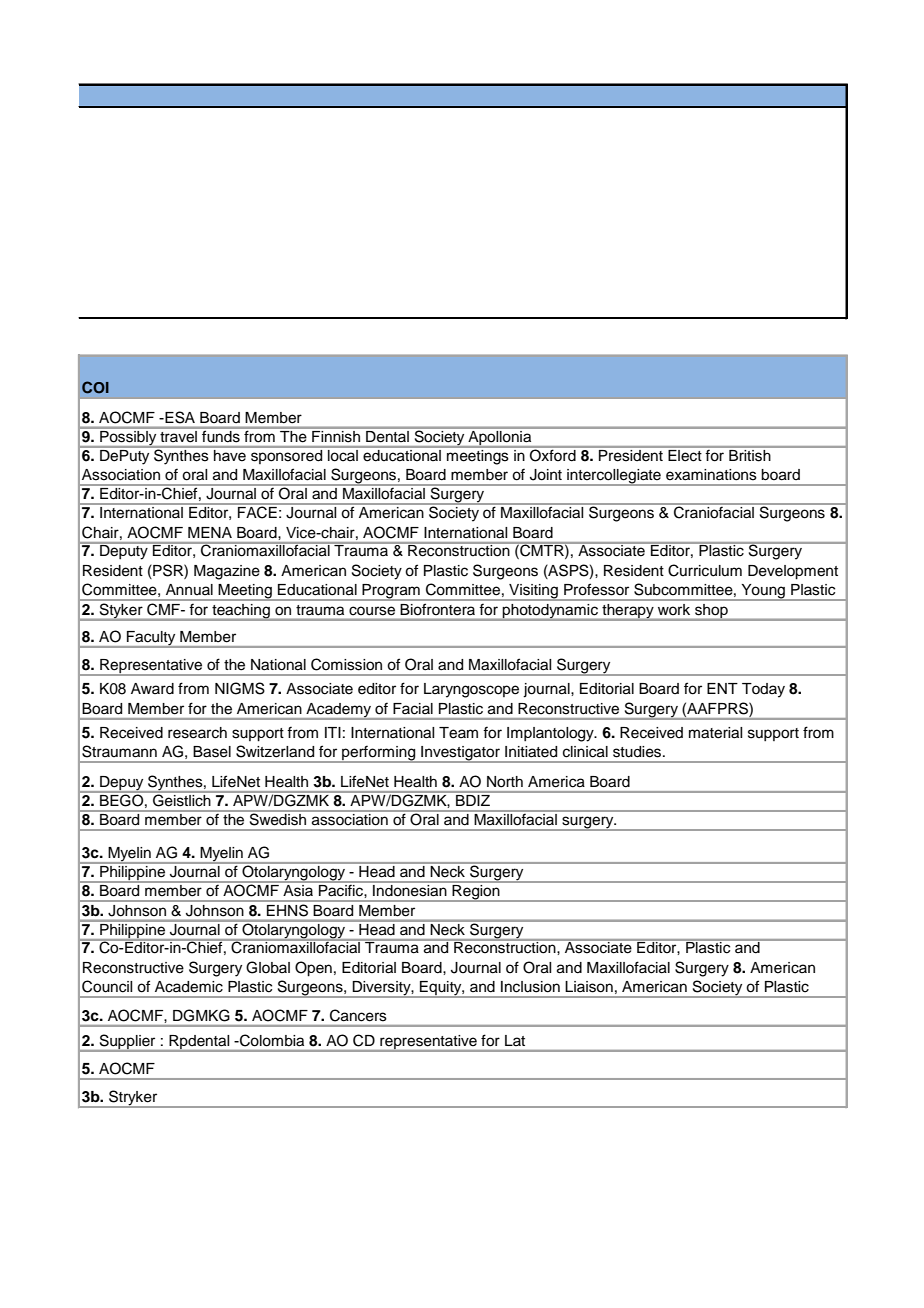  Describe the element at coordinates (178, 436) in the image. I see `travel` at that location.
